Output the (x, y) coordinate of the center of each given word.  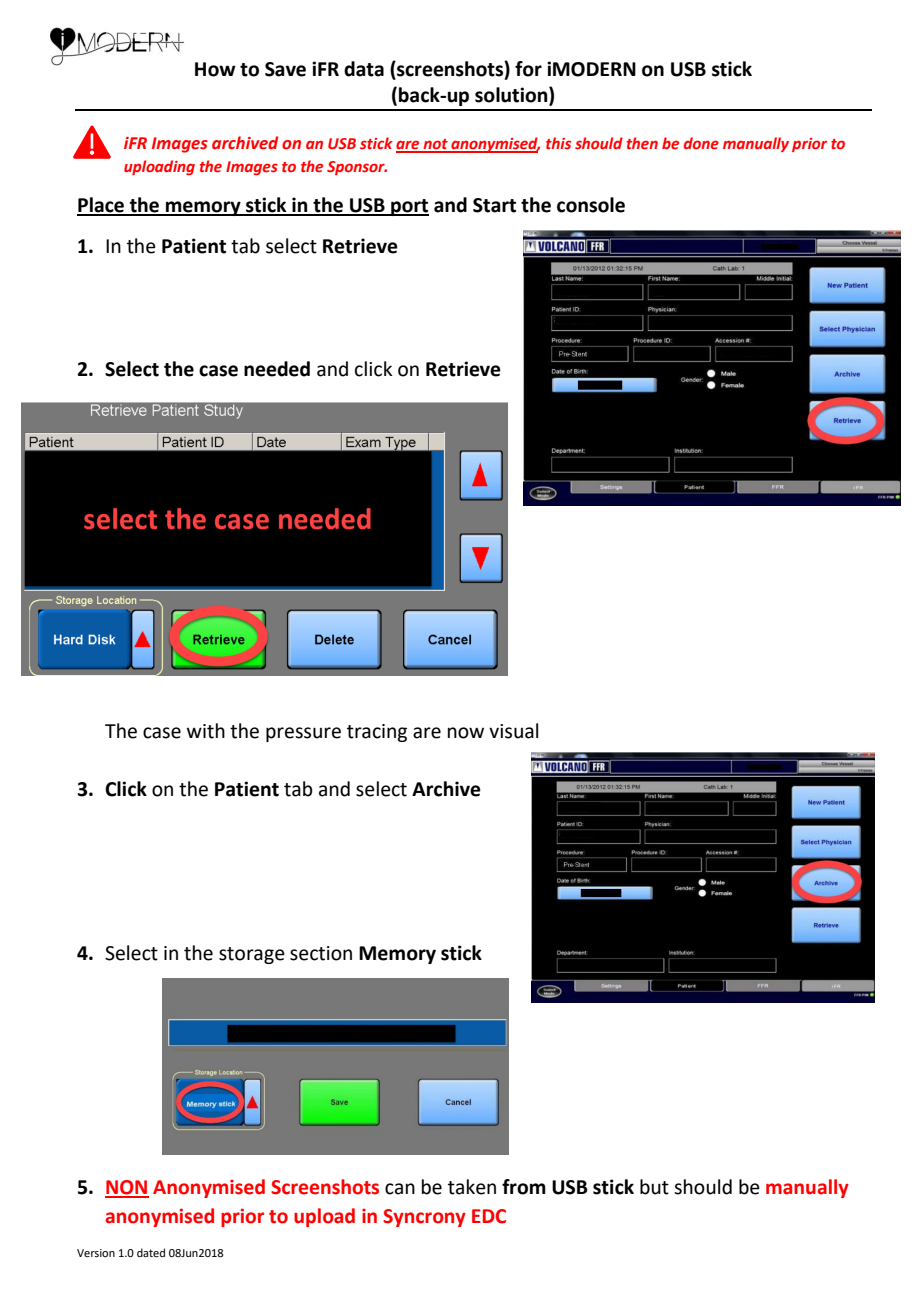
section (321, 953)
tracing (377, 733)
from (524, 1187)
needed (277, 369)
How (215, 69)
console (591, 205)
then (642, 143)
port (409, 207)
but (654, 1187)
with (206, 731)
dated (151, 1252)
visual (513, 731)
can (400, 1189)
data (364, 69)
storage (252, 955)
